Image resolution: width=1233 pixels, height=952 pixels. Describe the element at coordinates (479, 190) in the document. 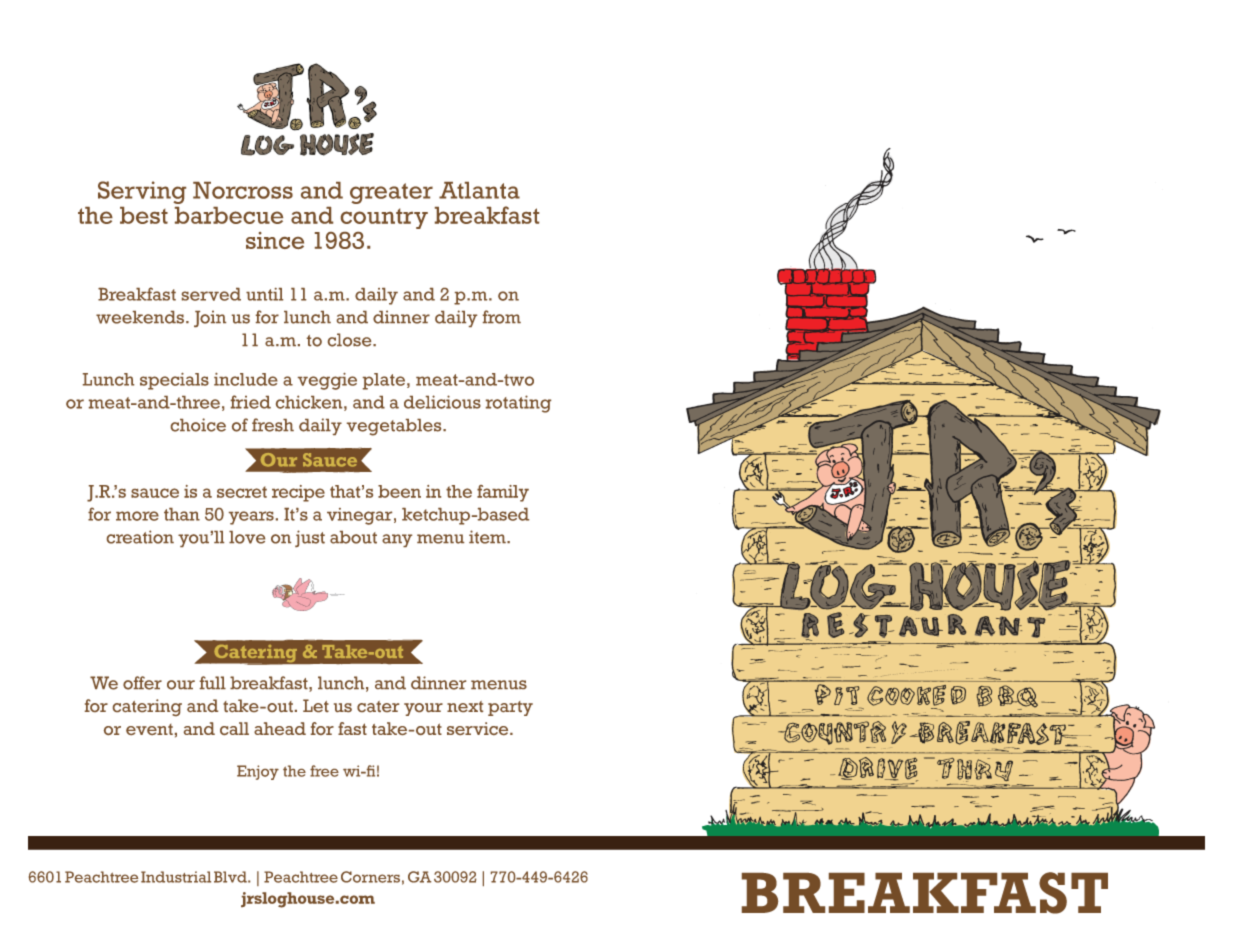

I see `Atlanta` at that location.
